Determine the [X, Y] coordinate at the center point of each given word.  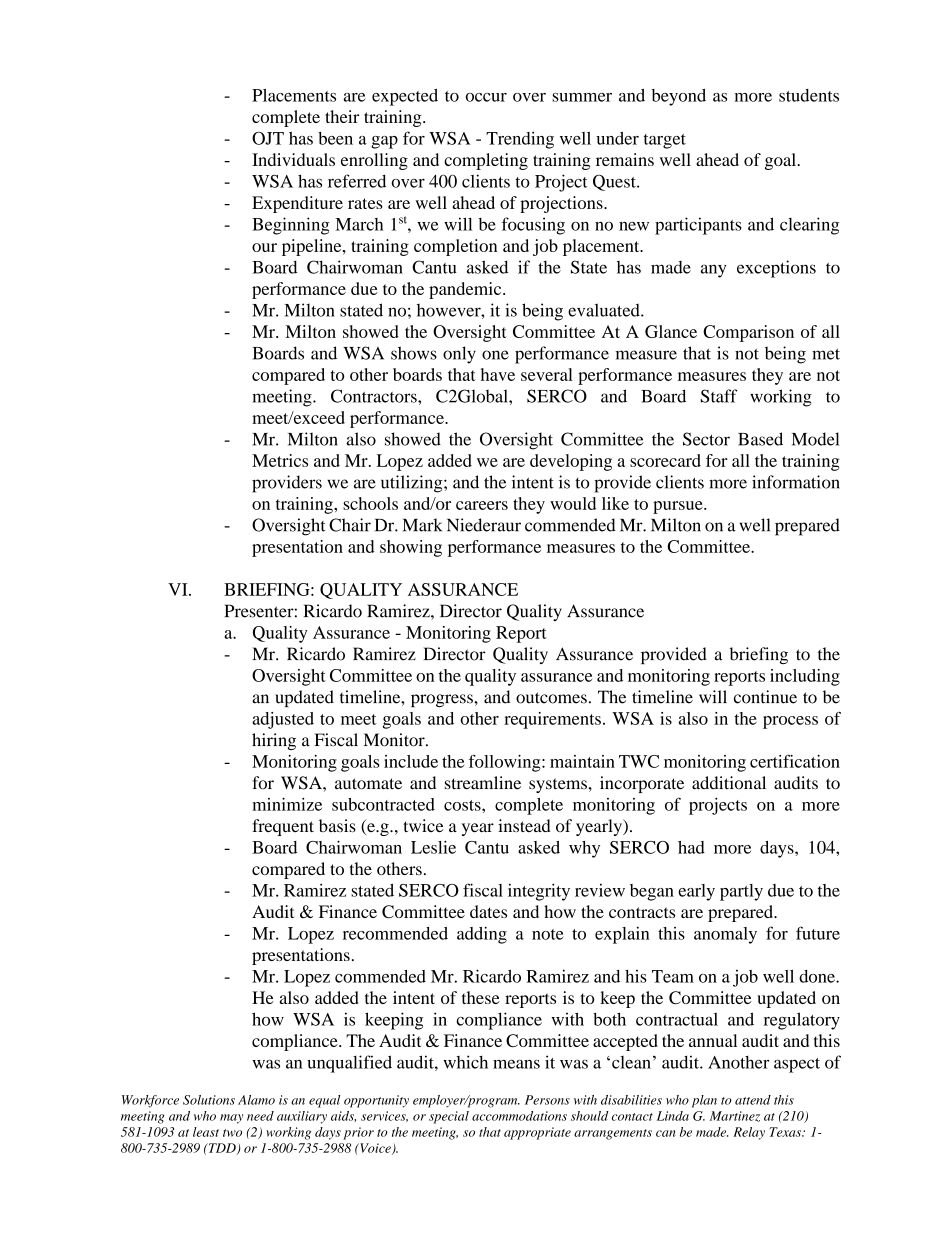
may [231, 1119]
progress [443, 700]
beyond [679, 97]
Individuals [293, 159]
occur [486, 97]
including [805, 677]
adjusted [283, 720]
